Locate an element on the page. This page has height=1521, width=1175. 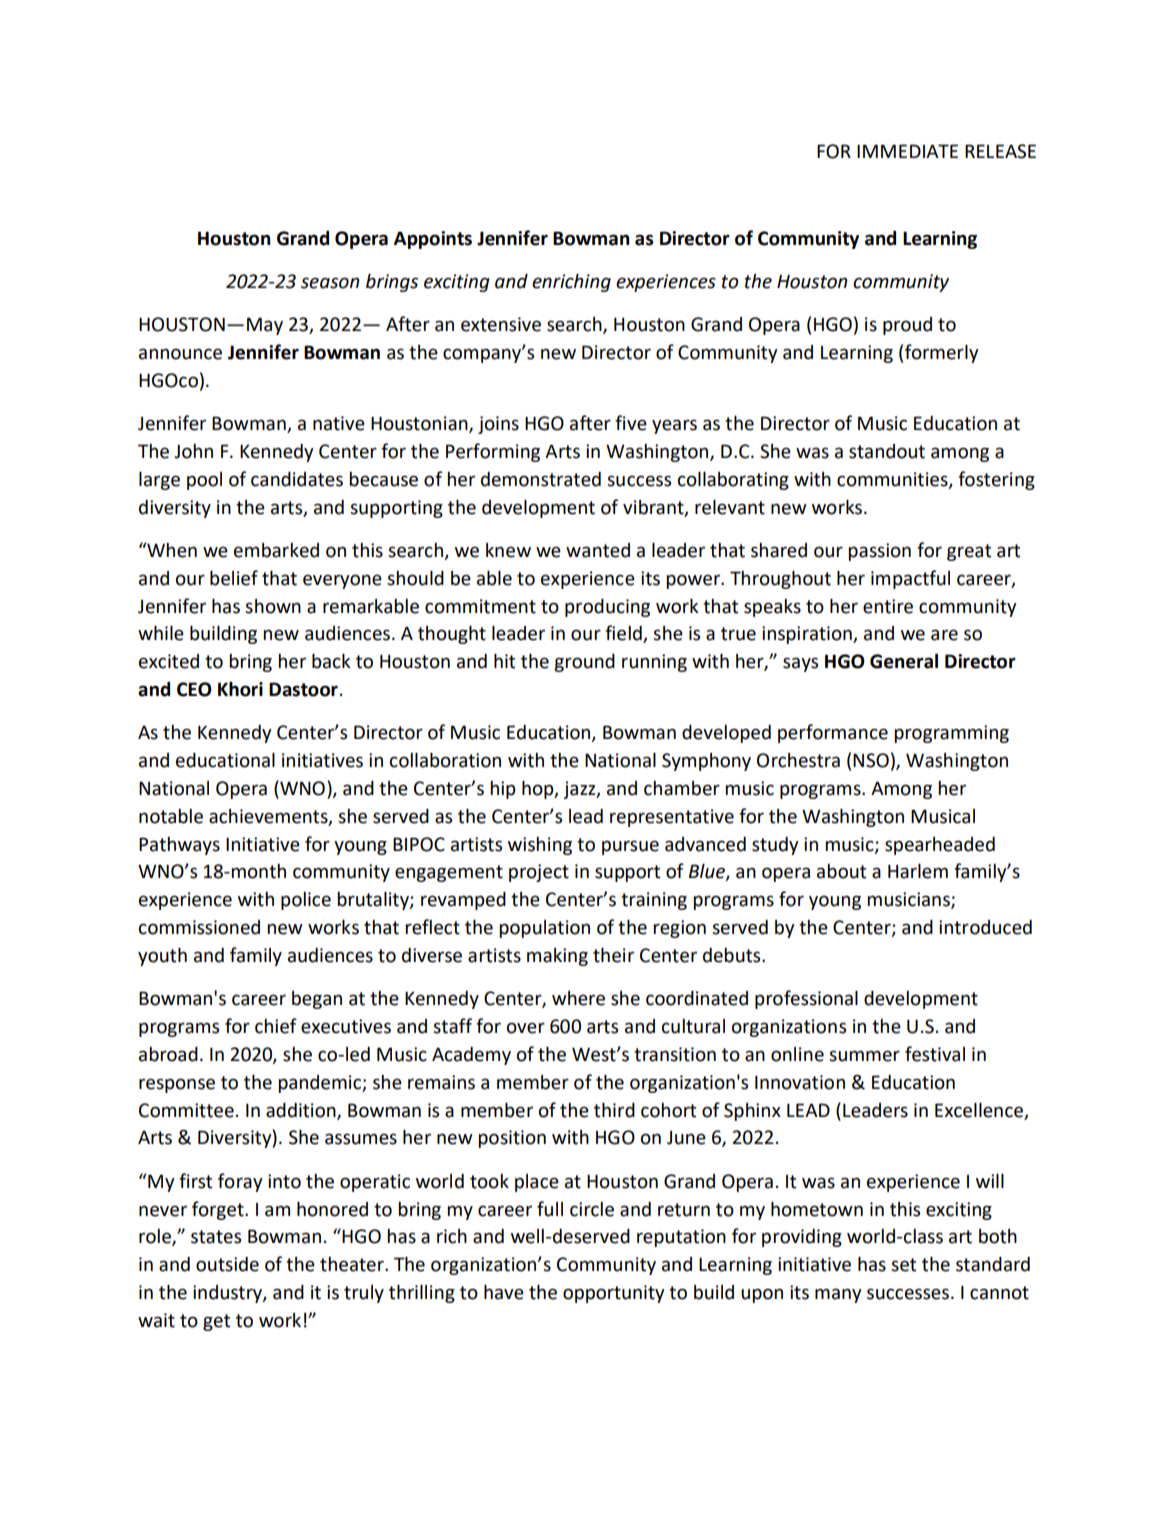
population is located at coordinates (544, 929).
